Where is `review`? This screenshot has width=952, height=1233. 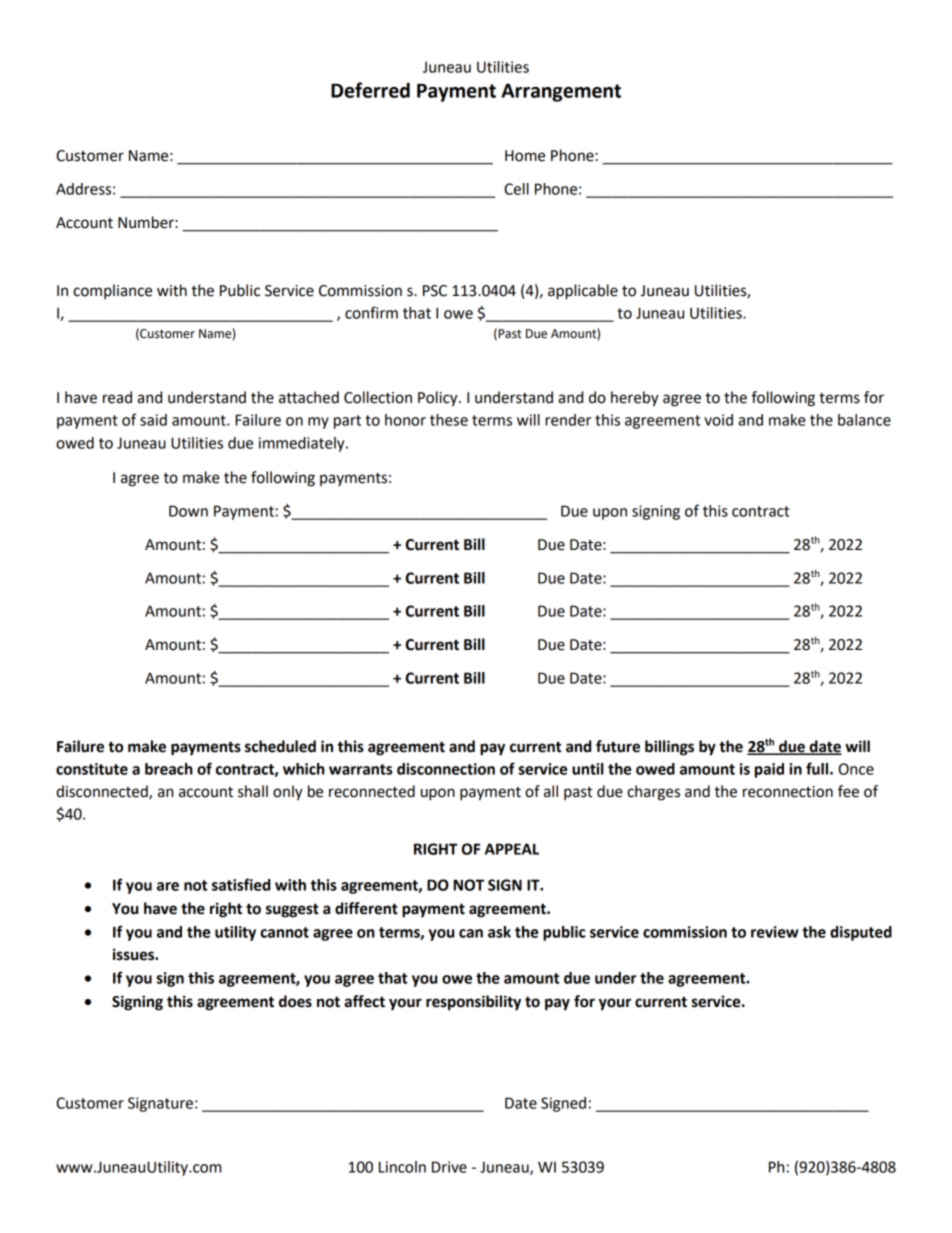
review is located at coordinates (775, 932).
